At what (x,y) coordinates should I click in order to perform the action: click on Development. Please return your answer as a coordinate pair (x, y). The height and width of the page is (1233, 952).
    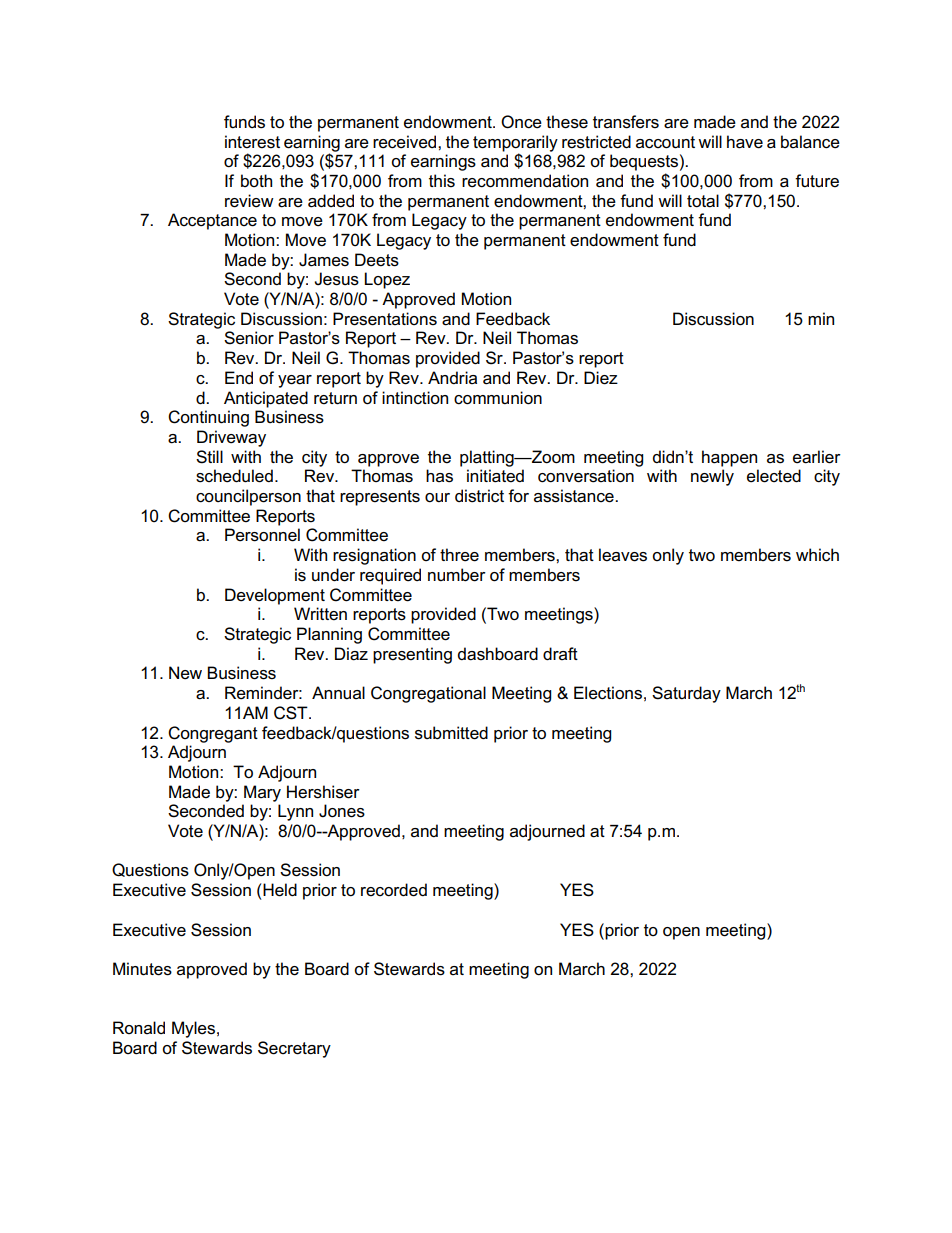
    Looking at the image, I should click on (275, 596).
